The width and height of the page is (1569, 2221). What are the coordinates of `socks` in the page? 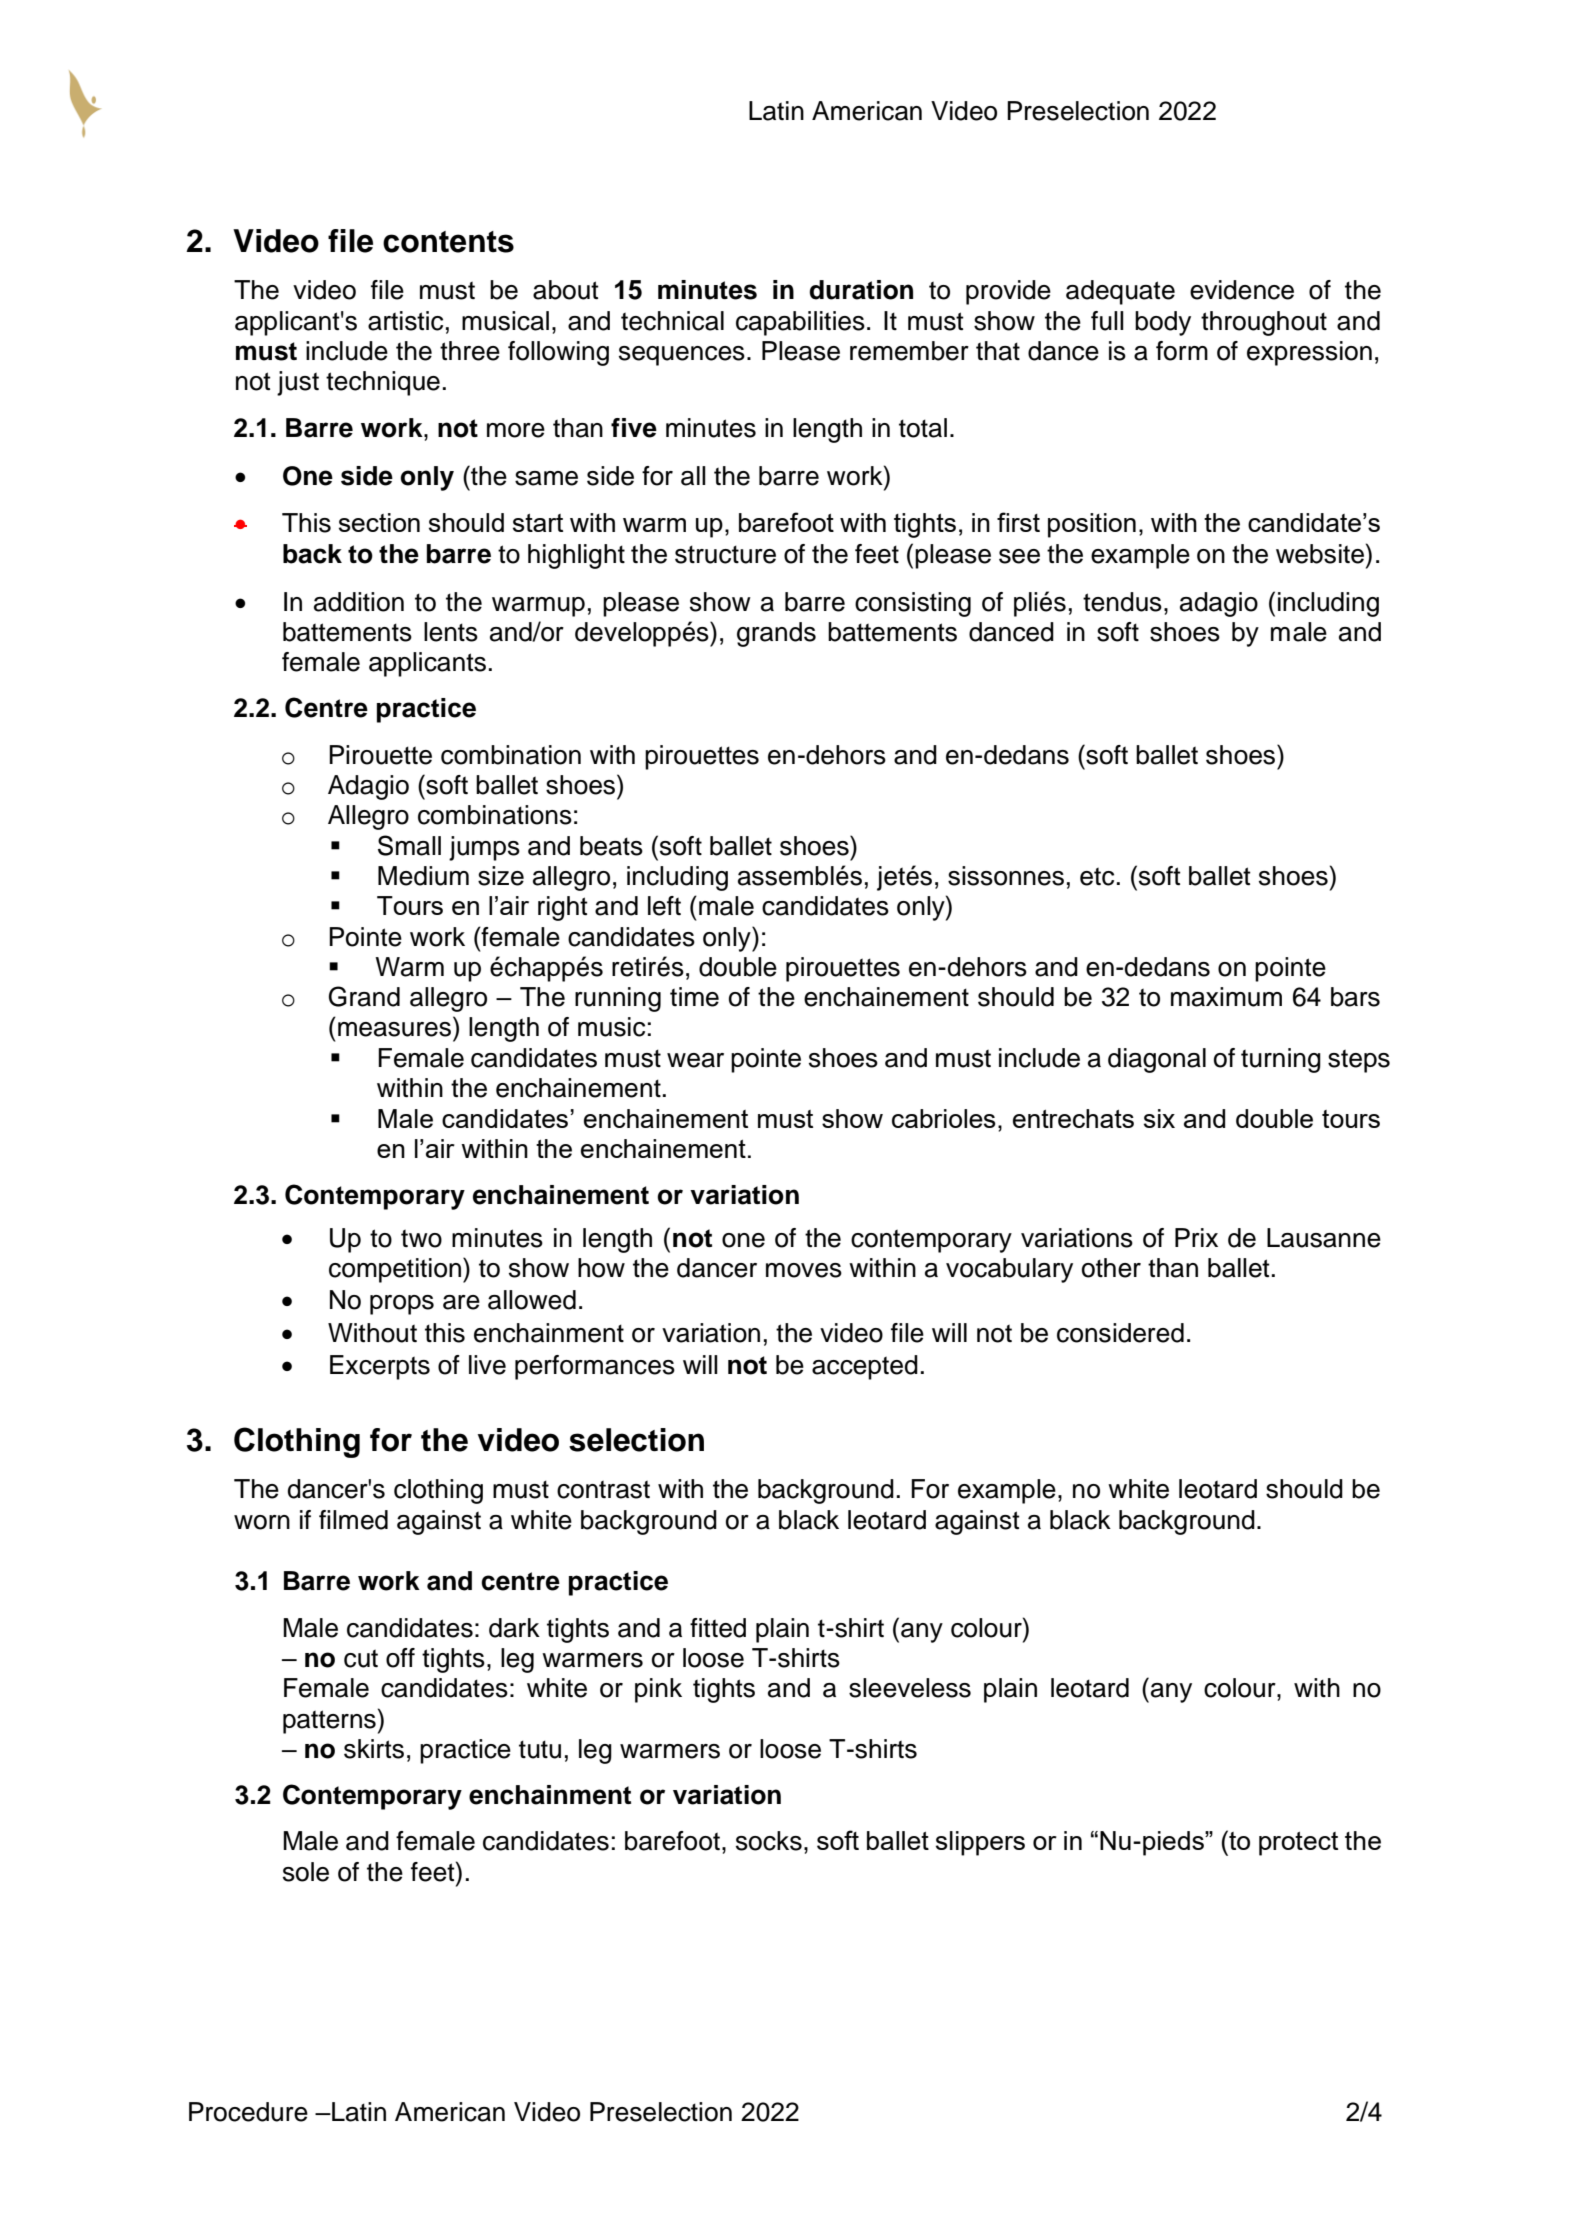 It's located at (769, 1841).
